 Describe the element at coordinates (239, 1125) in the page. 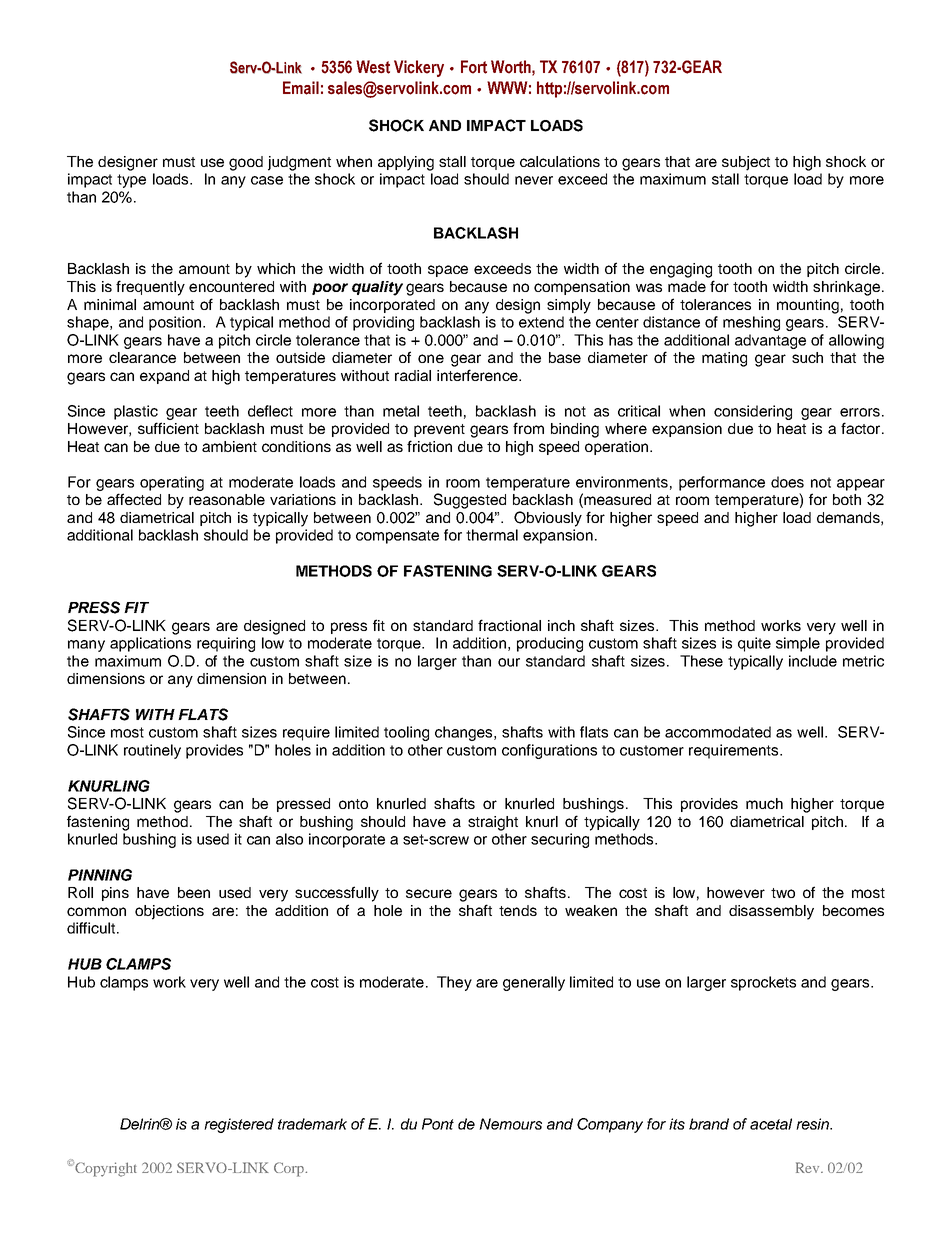

I see `registered` at that location.
